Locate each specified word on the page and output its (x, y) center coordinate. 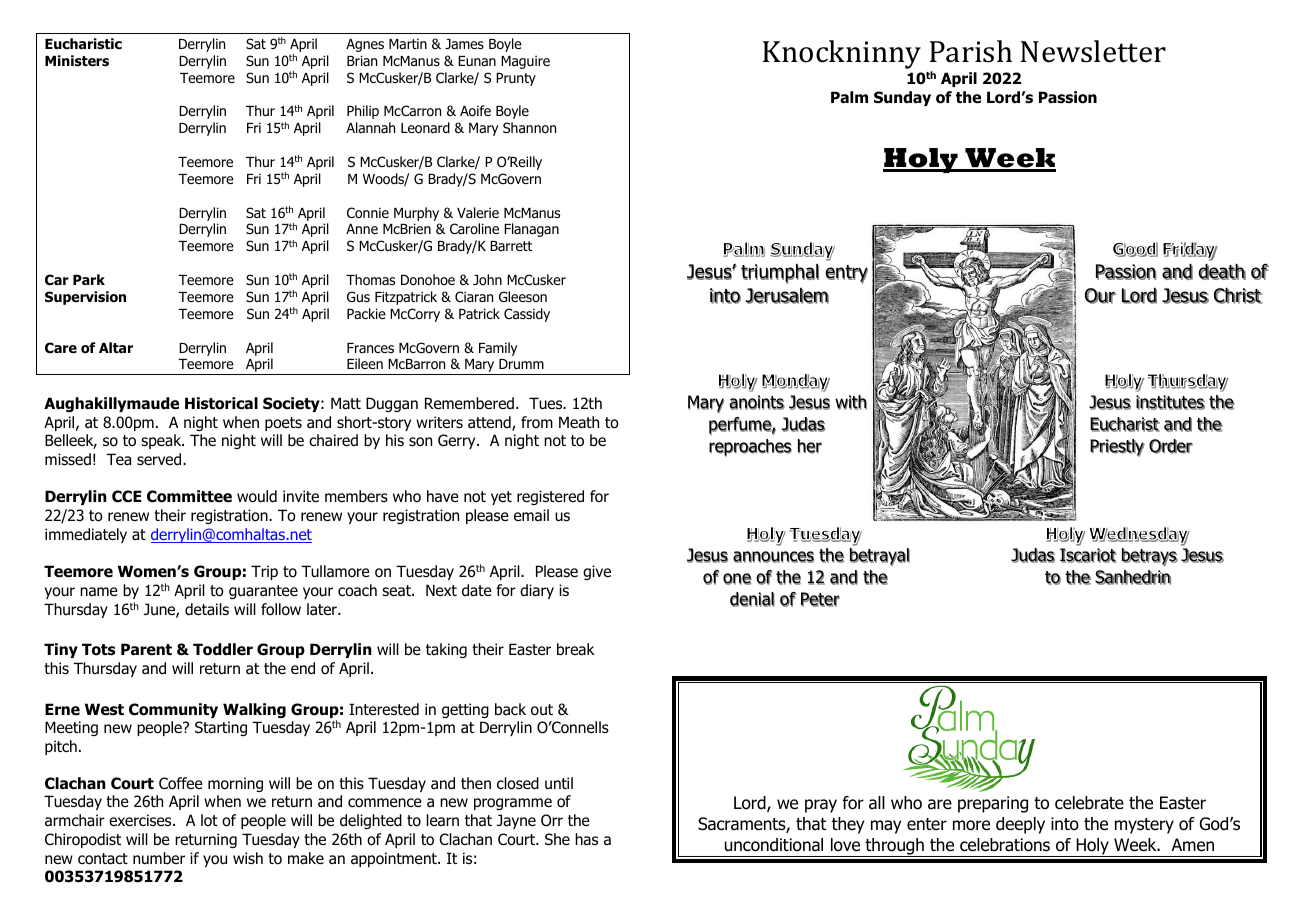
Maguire (525, 62)
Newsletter (1093, 51)
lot (209, 820)
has (586, 839)
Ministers (77, 61)
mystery (1144, 826)
